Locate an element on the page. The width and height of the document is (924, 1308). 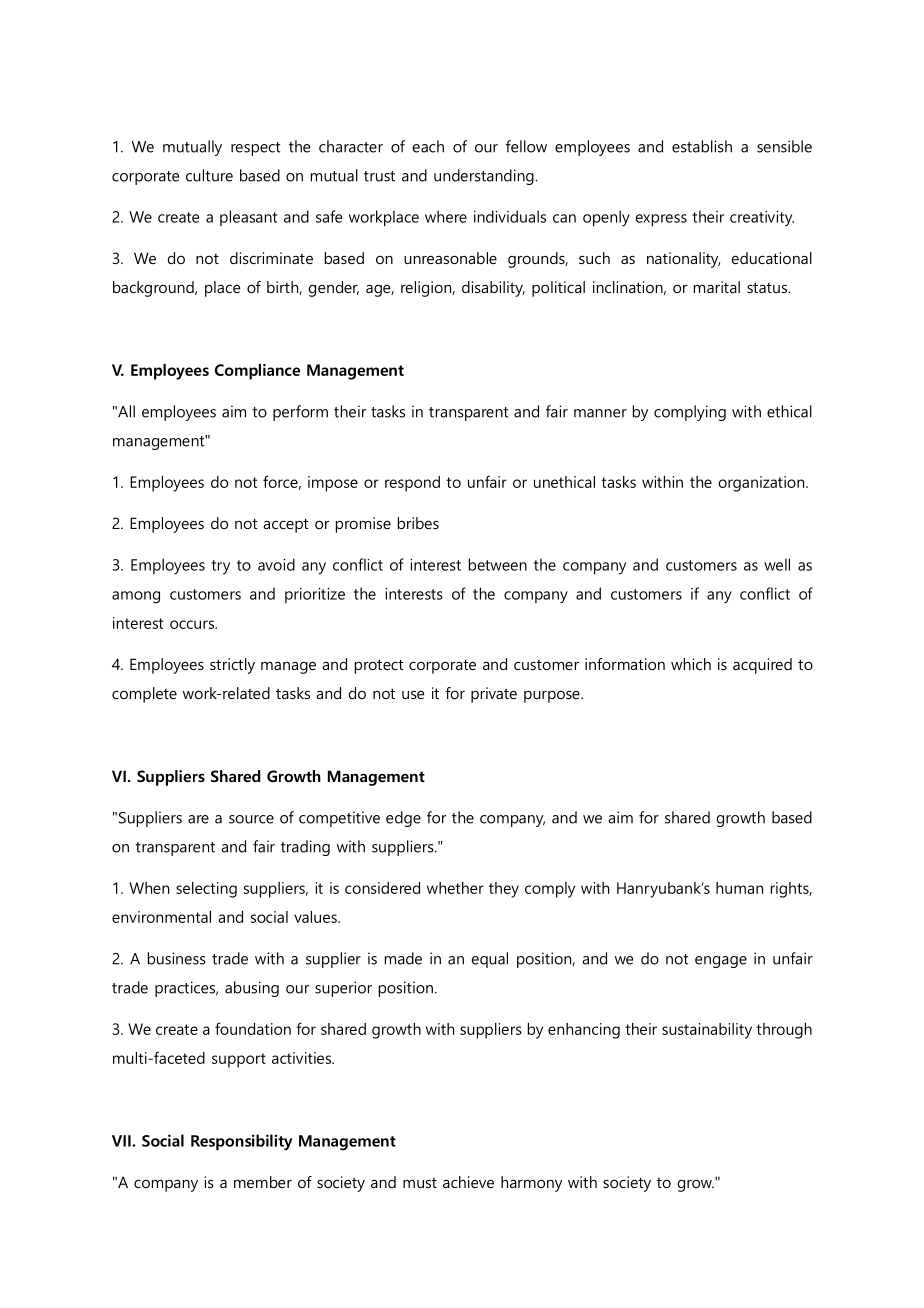
well is located at coordinates (777, 564).
